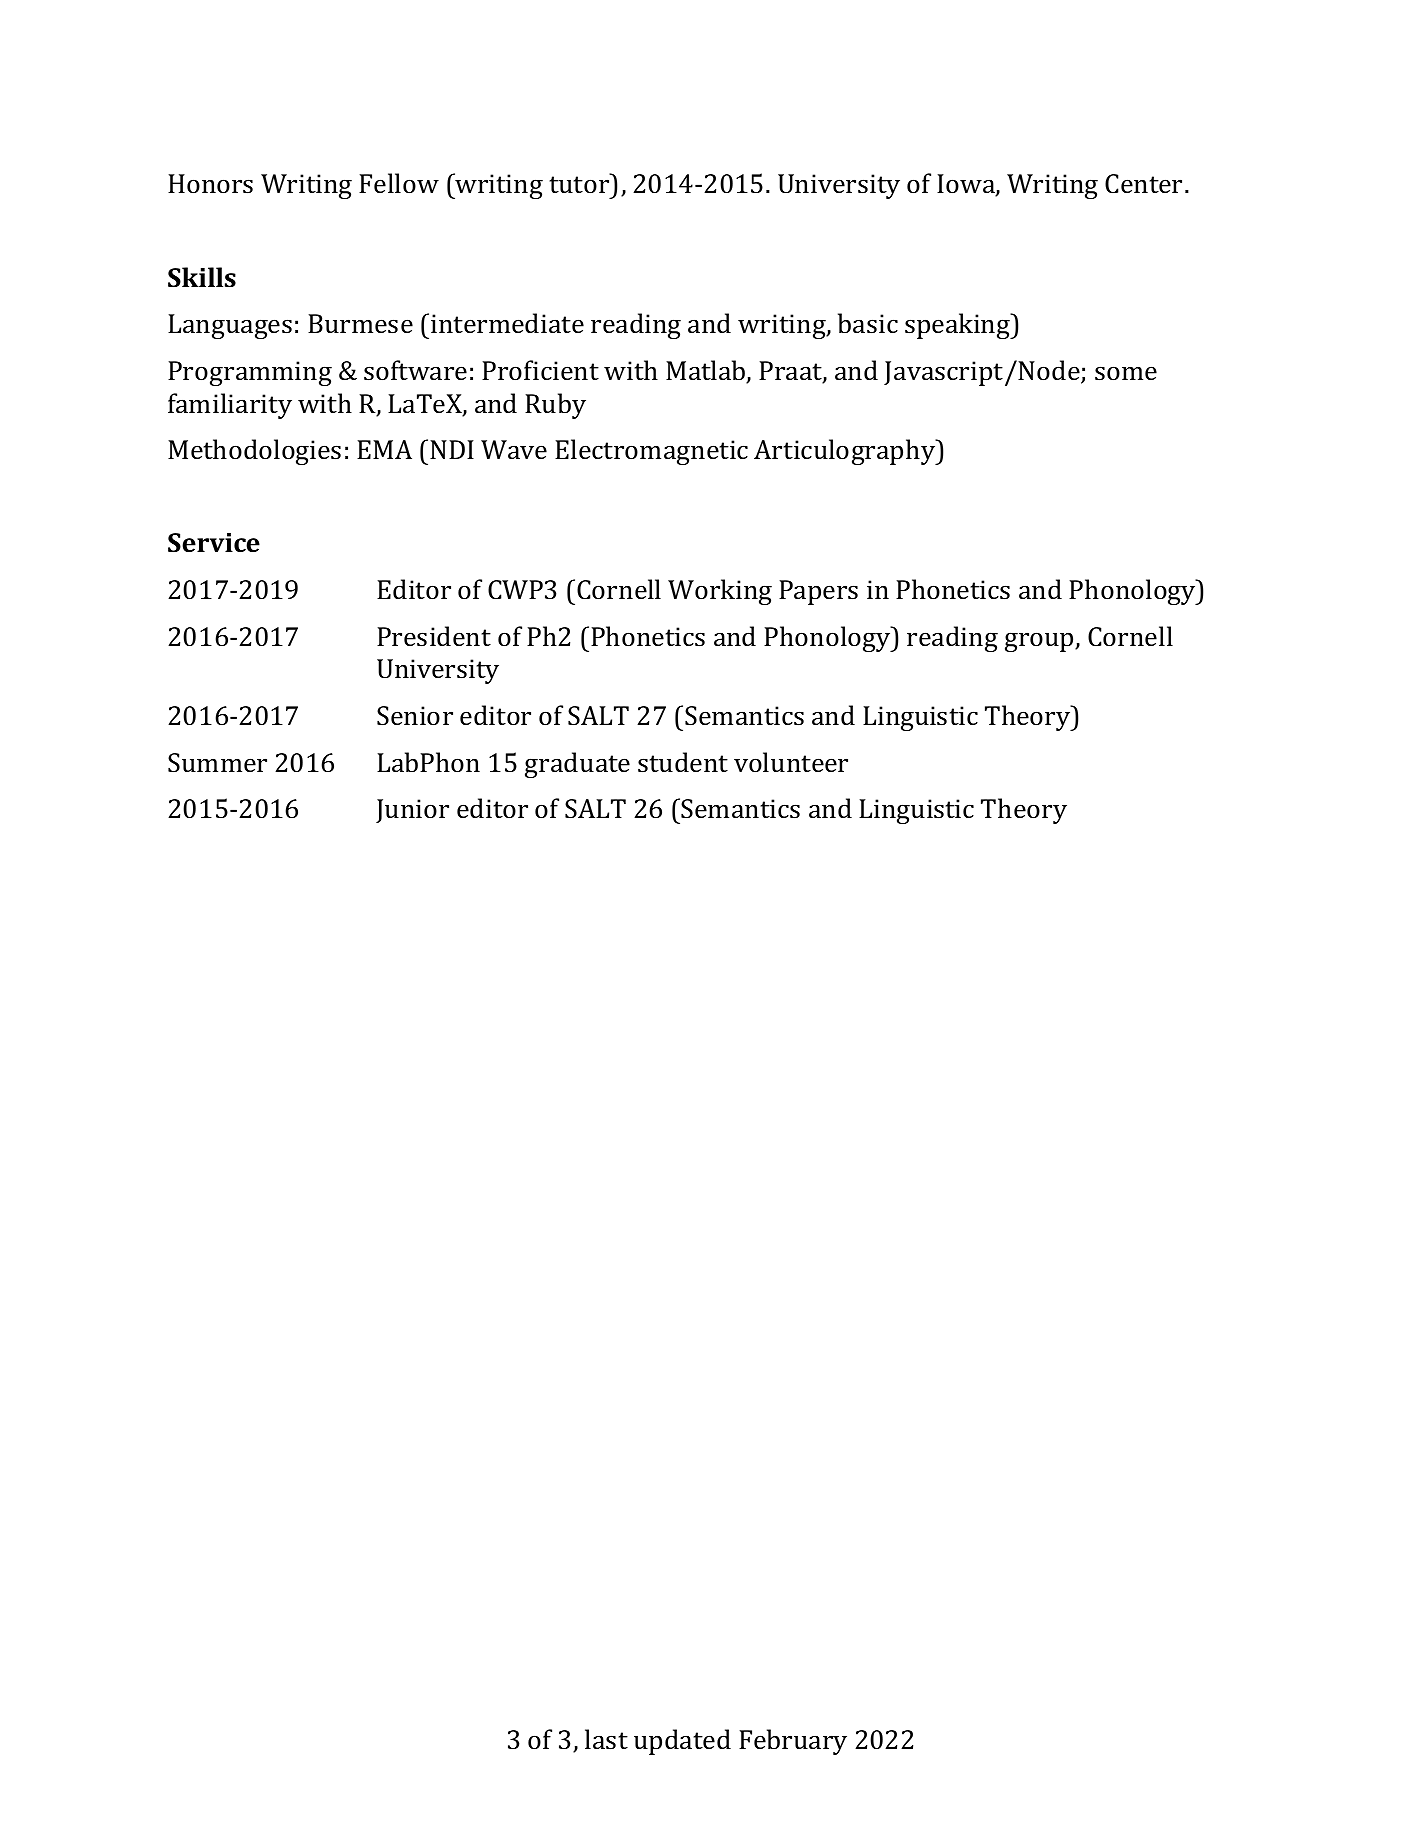 This screenshot has width=1421, height=1839. Describe the element at coordinates (415, 716) in the screenshot. I see `Senior` at that location.
